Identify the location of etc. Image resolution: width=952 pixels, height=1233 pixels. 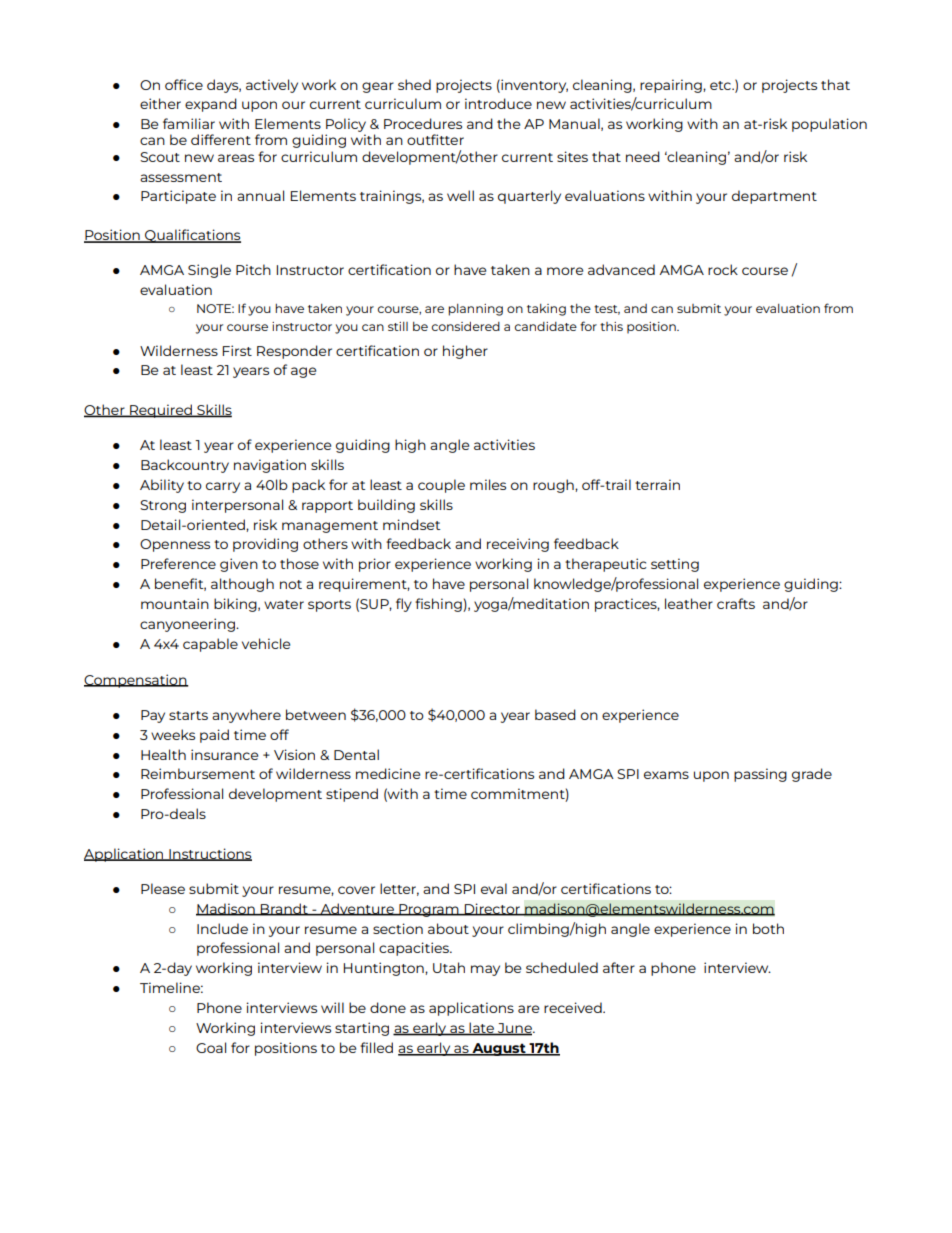
(721, 85).
